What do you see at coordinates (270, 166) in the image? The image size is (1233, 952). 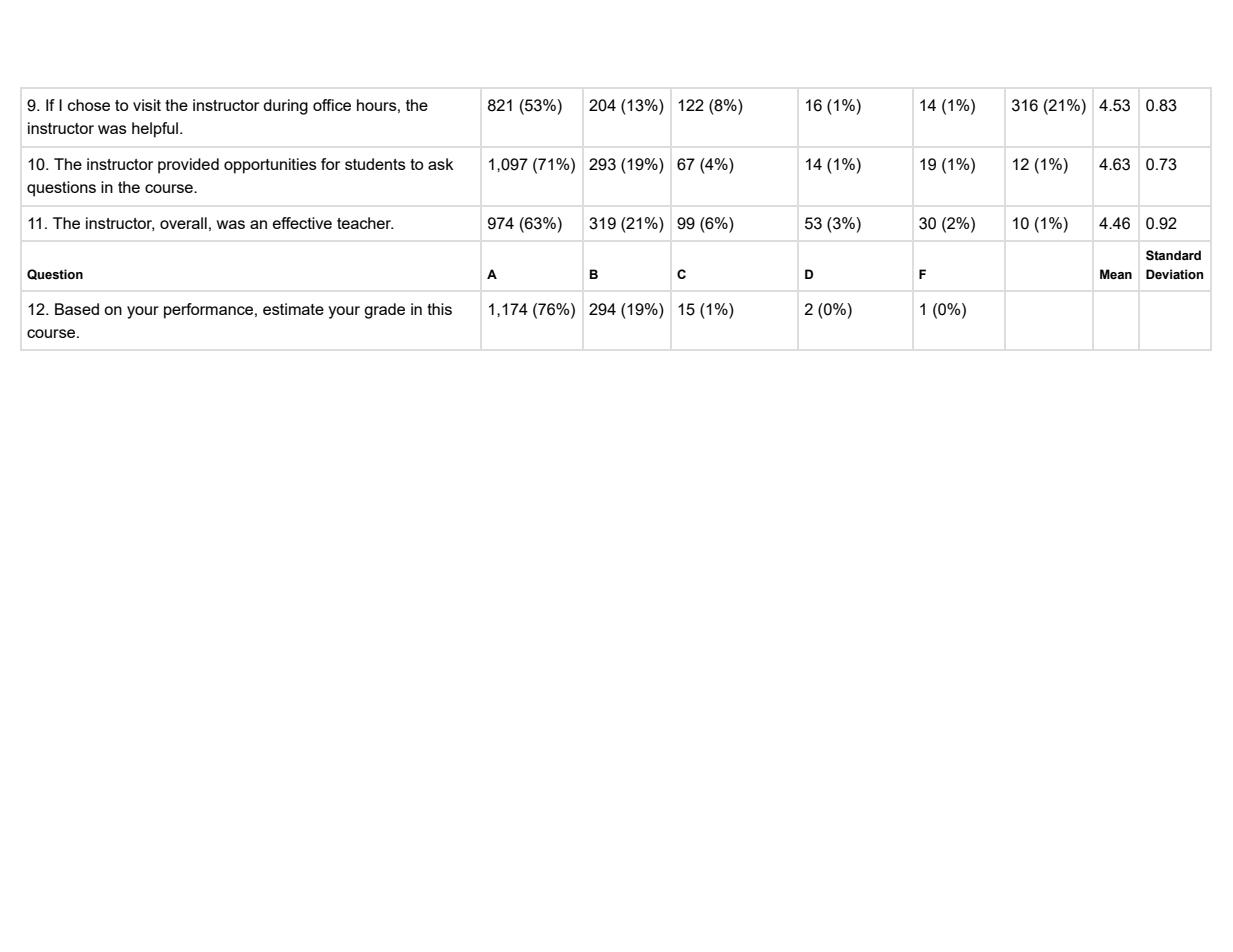 I see `opportunities` at bounding box center [270, 166].
